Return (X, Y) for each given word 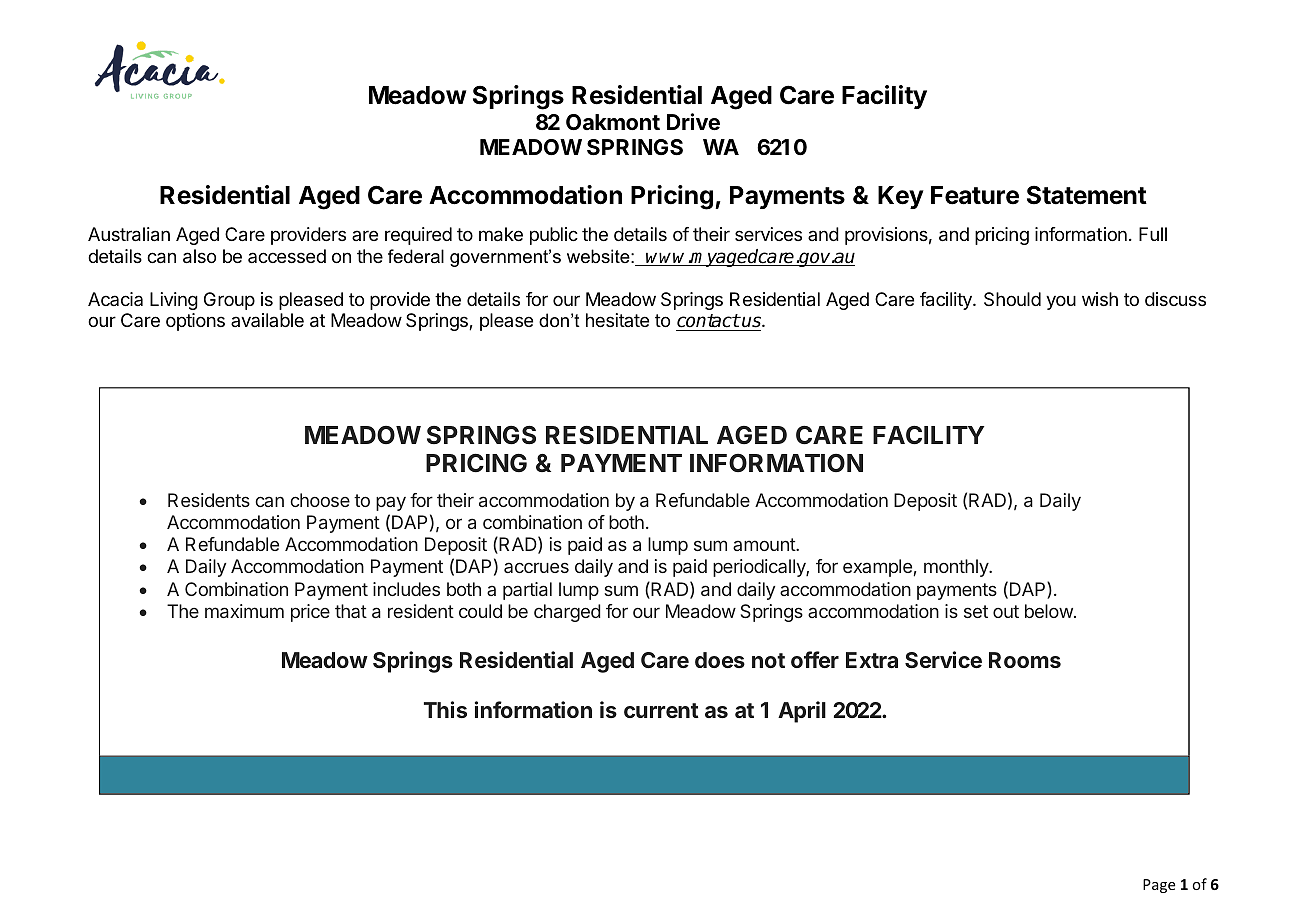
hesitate (617, 320)
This (445, 709)
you (1061, 302)
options (195, 322)
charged (567, 613)
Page (1159, 886)
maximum (244, 611)
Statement (1087, 195)
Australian (129, 234)
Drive (693, 122)
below (1049, 611)
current (661, 710)
